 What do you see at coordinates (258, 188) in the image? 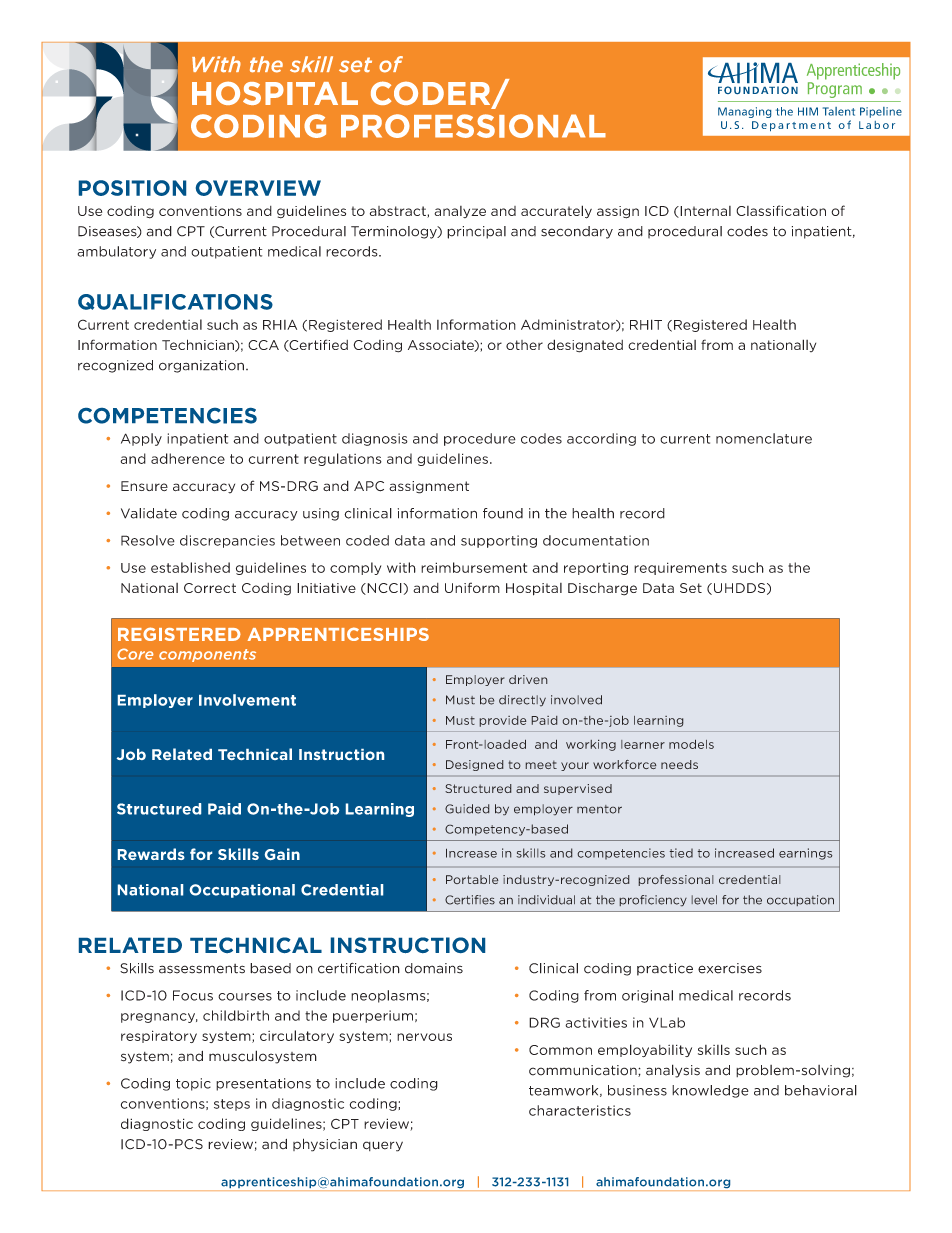
I see `OVERVIEW` at bounding box center [258, 188].
